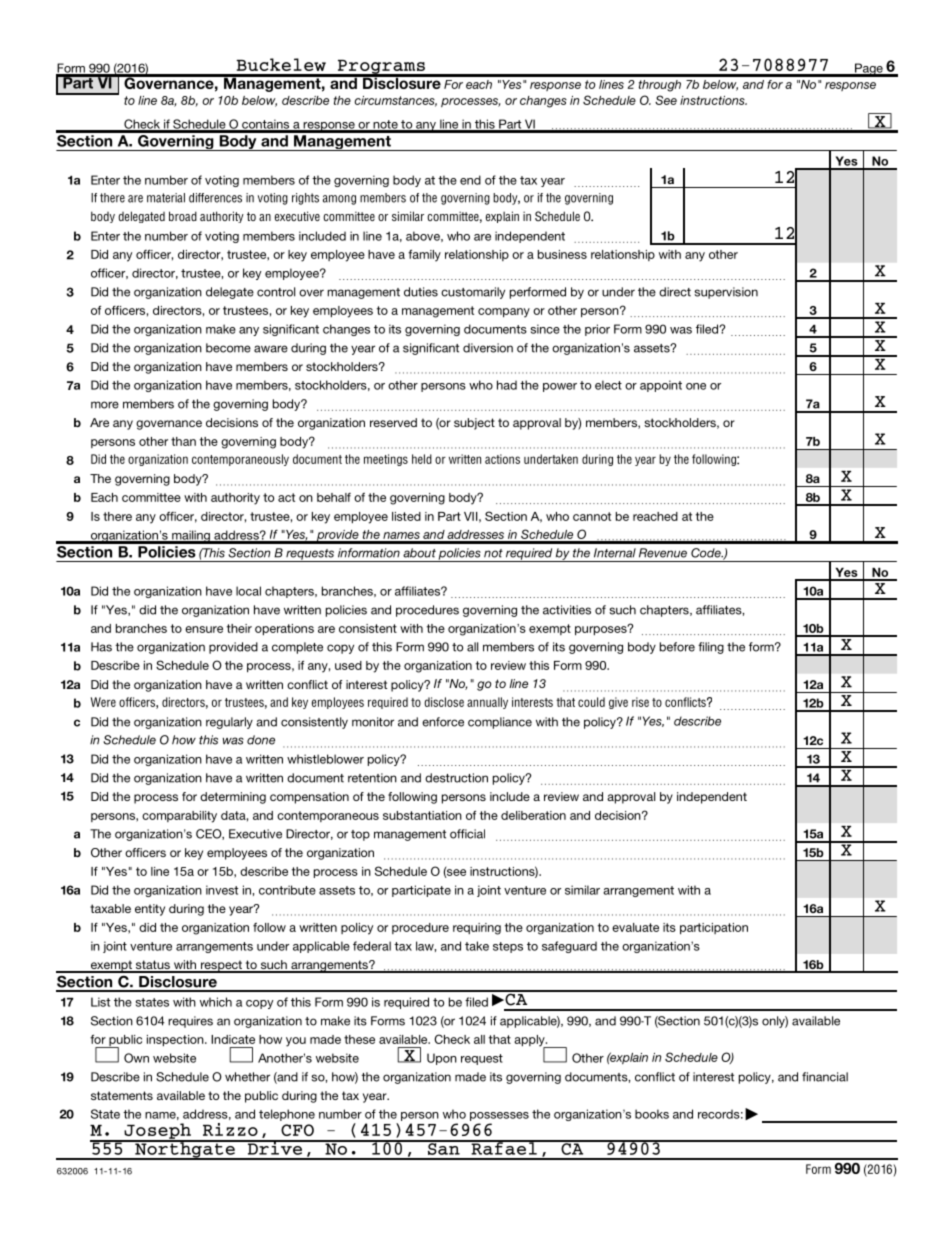  What do you see at coordinates (661, 386) in the image?
I see `appoint` at bounding box center [661, 386].
